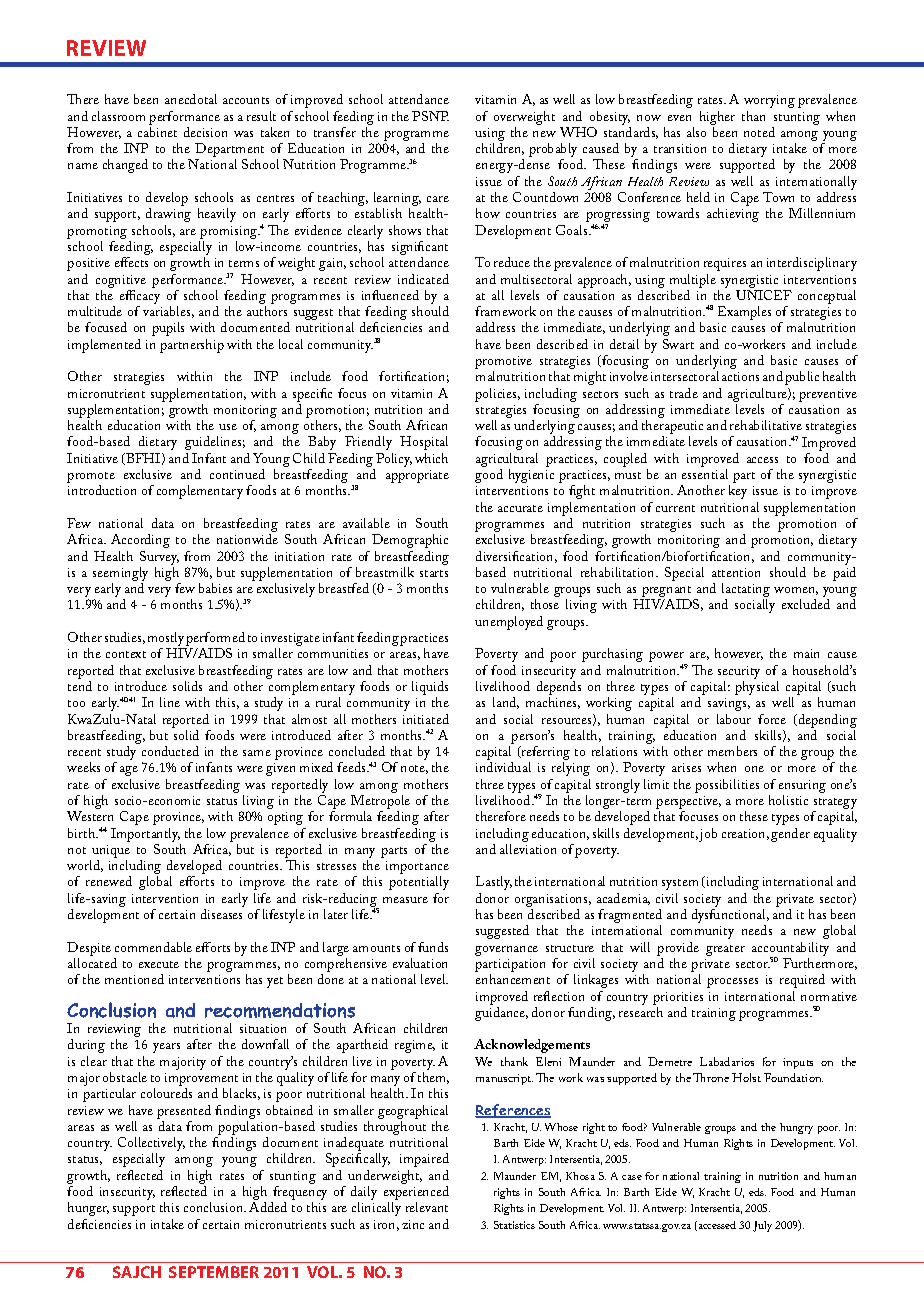 This document has height=1308, width=924. What do you see at coordinates (790, 835) in the document?
I see `gender` at bounding box center [790, 835].
